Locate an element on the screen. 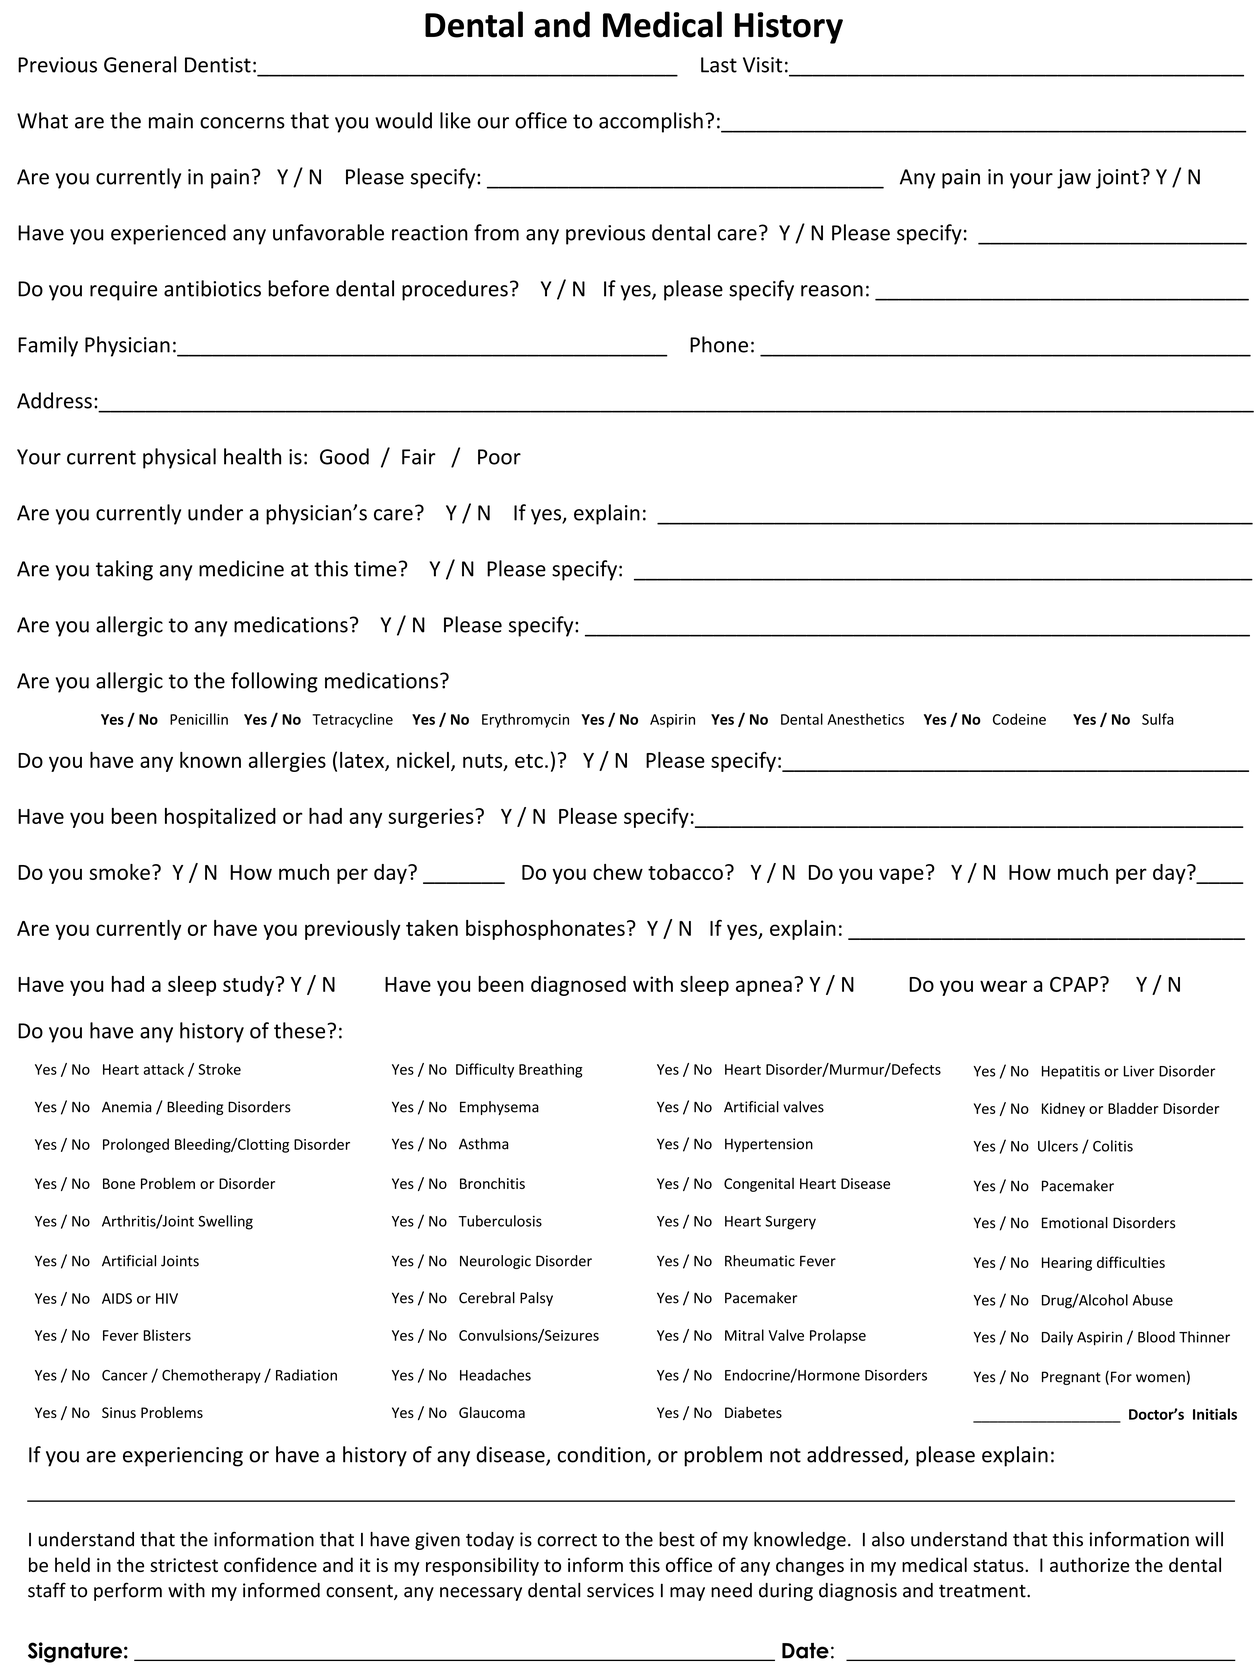  CPAP is located at coordinates (1074, 984).
